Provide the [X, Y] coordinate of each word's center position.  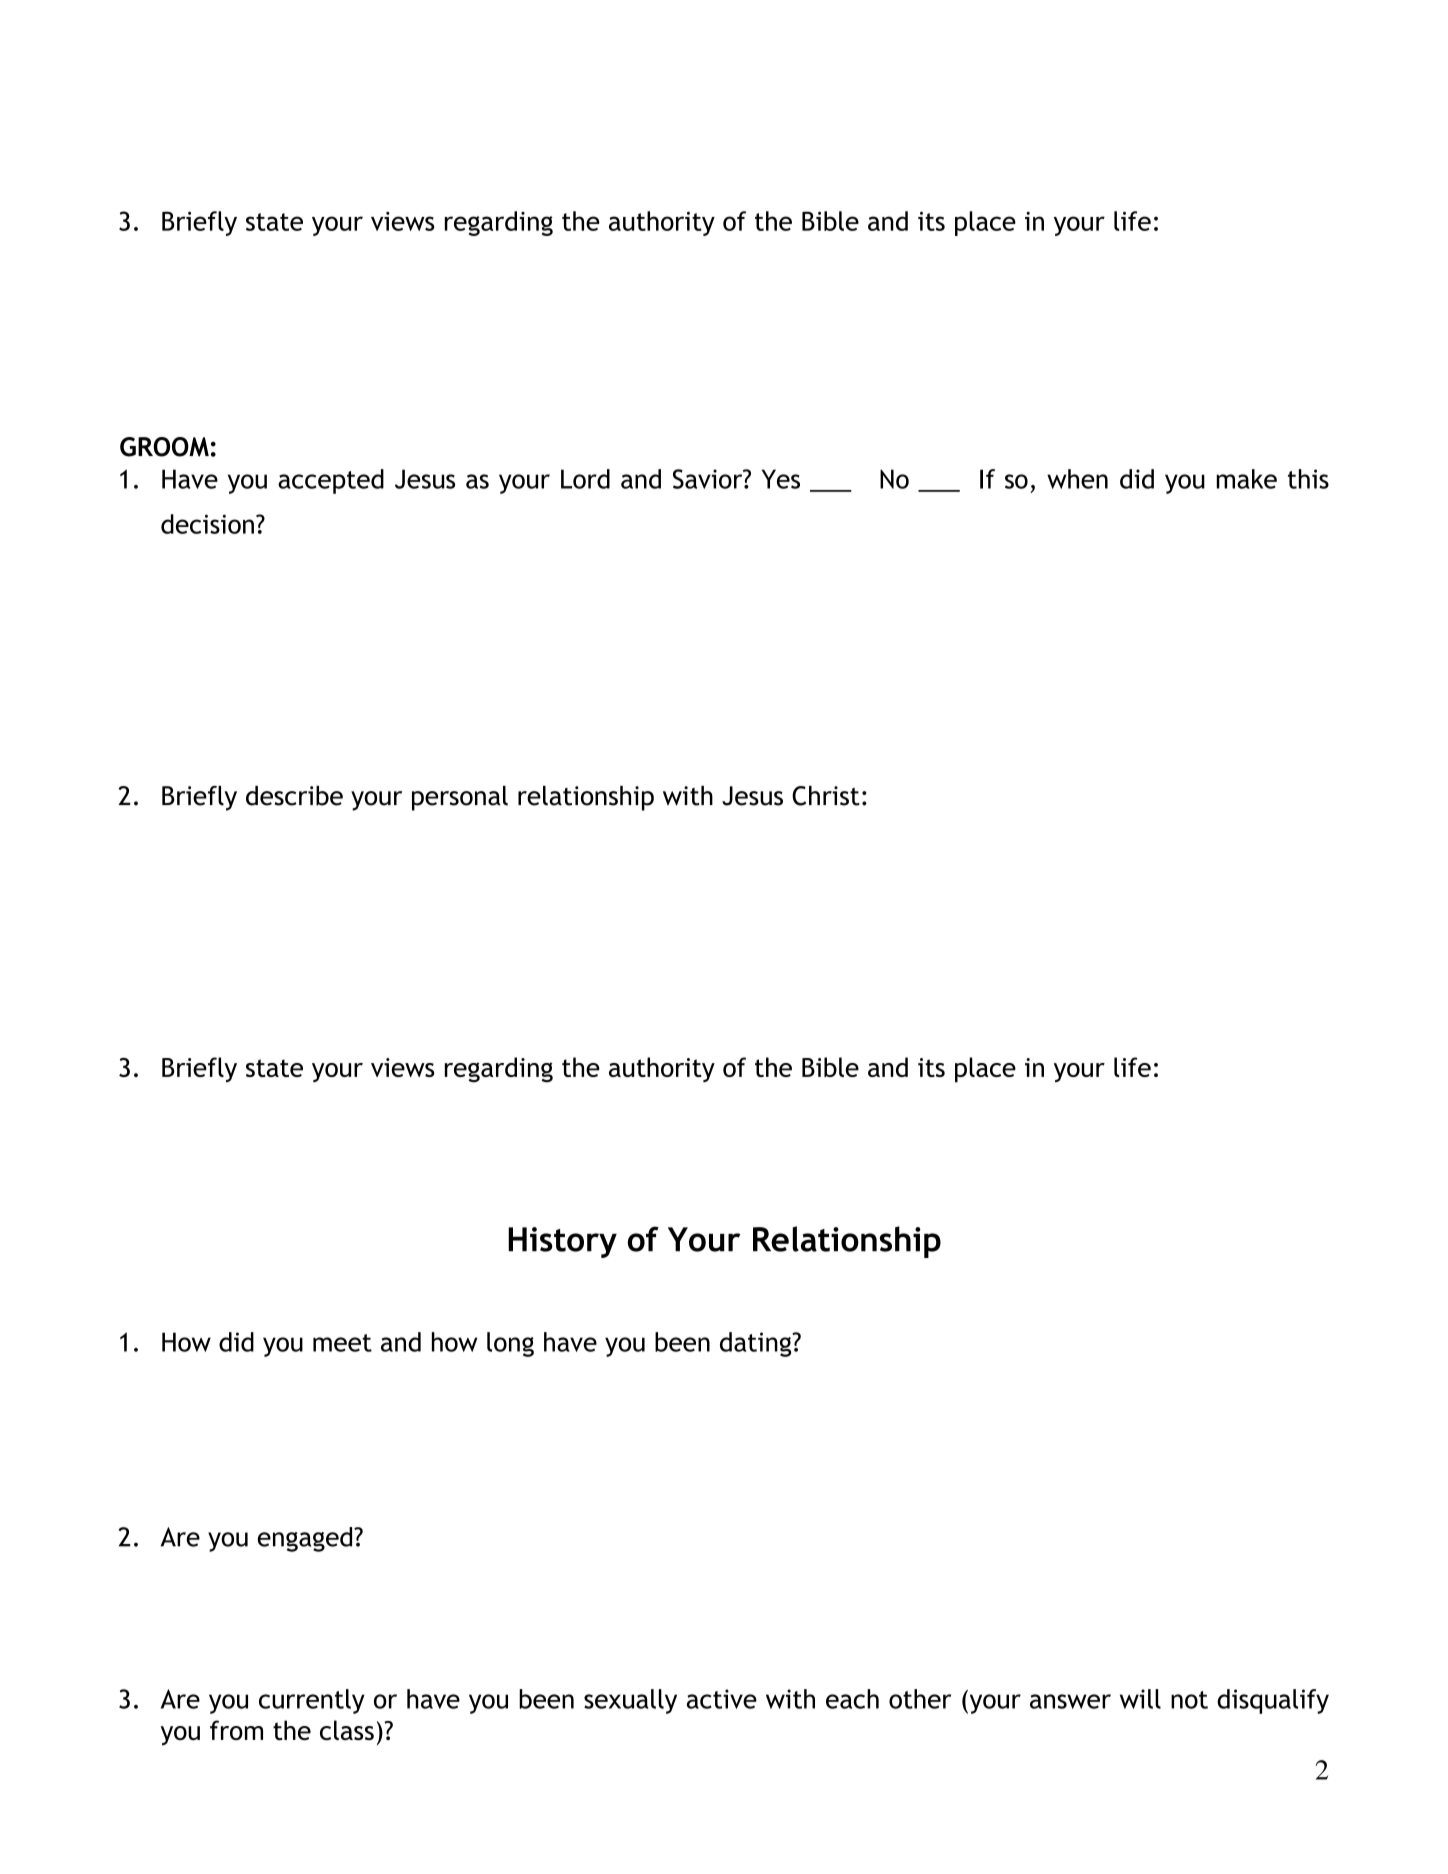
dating [757, 1344]
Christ [826, 796]
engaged [306, 1539]
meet [342, 1343]
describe [294, 796]
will [1140, 1699]
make [1246, 479]
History [562, 1242]
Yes [781, 479]
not [1189, 1700]
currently [312, 1701]
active [722, 1699]
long [510, 1344]
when [1077, 479]
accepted [331, 481]
